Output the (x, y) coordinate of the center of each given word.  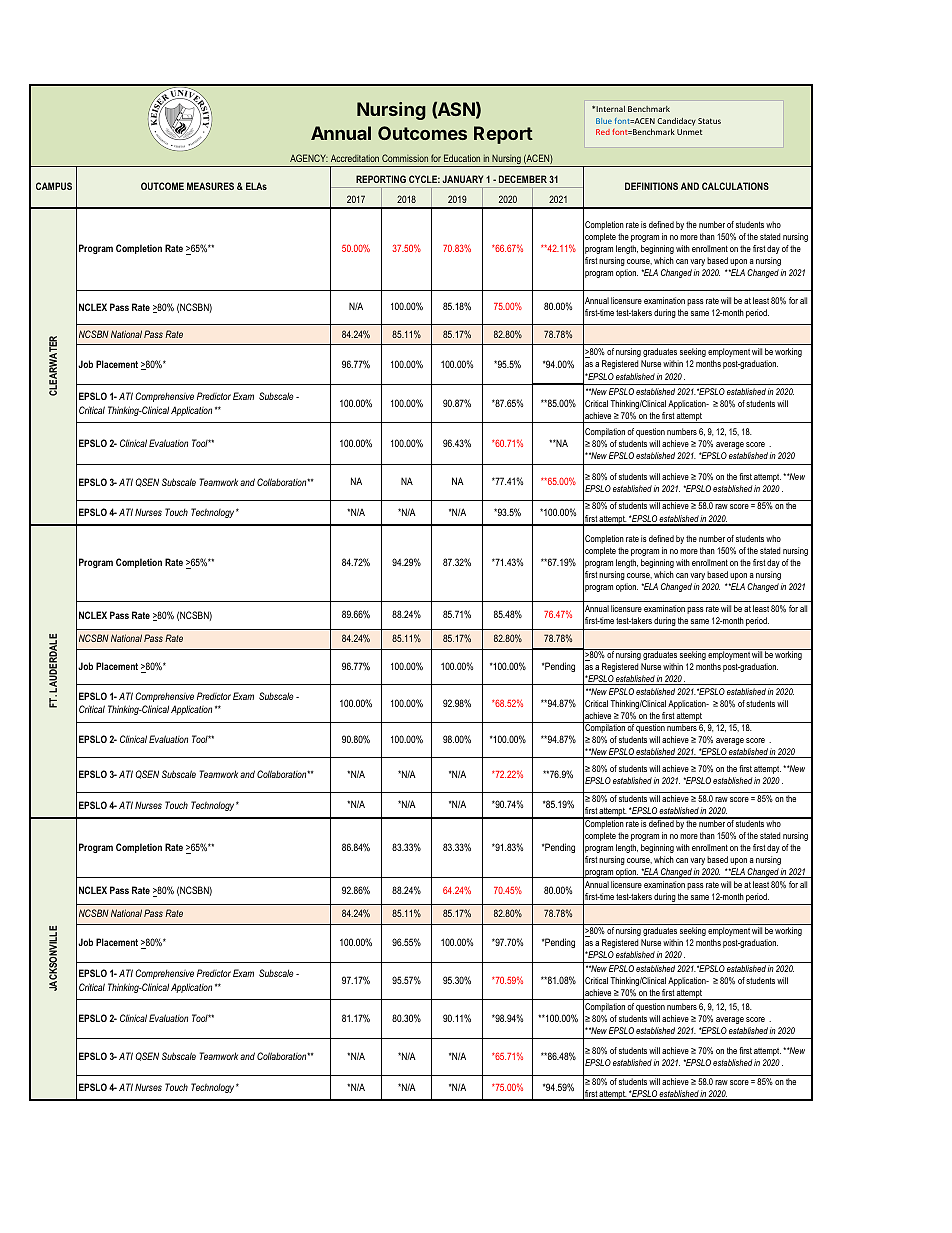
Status (709, 121)
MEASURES (210, 186)
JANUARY (462, 179)
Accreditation (355, 158)
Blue (604, 121)
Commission (405, 158)
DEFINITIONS (651, 186)
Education (462, 158)
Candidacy (676, 122)
